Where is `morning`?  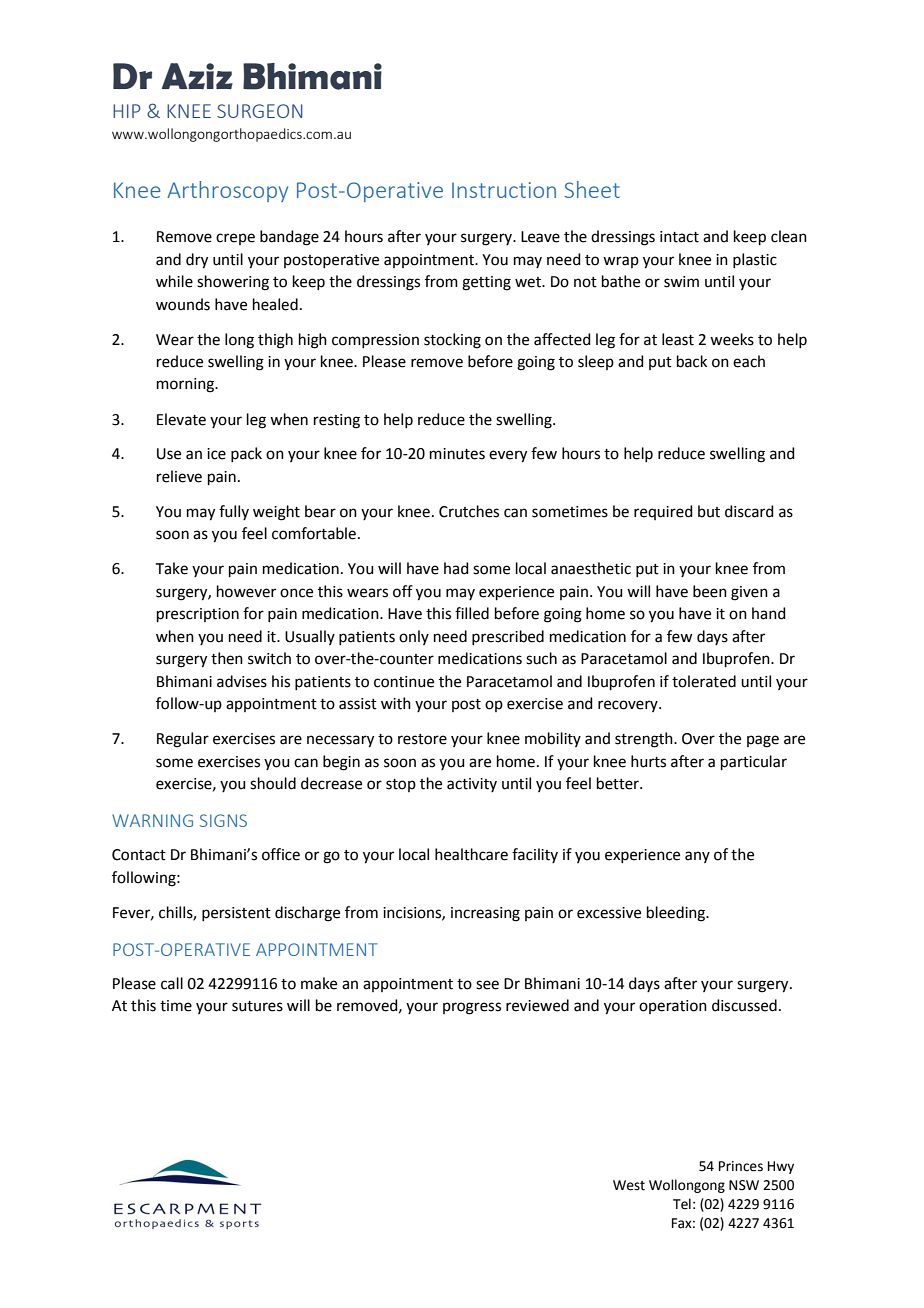 morning is located at coordinates (186, 385).
